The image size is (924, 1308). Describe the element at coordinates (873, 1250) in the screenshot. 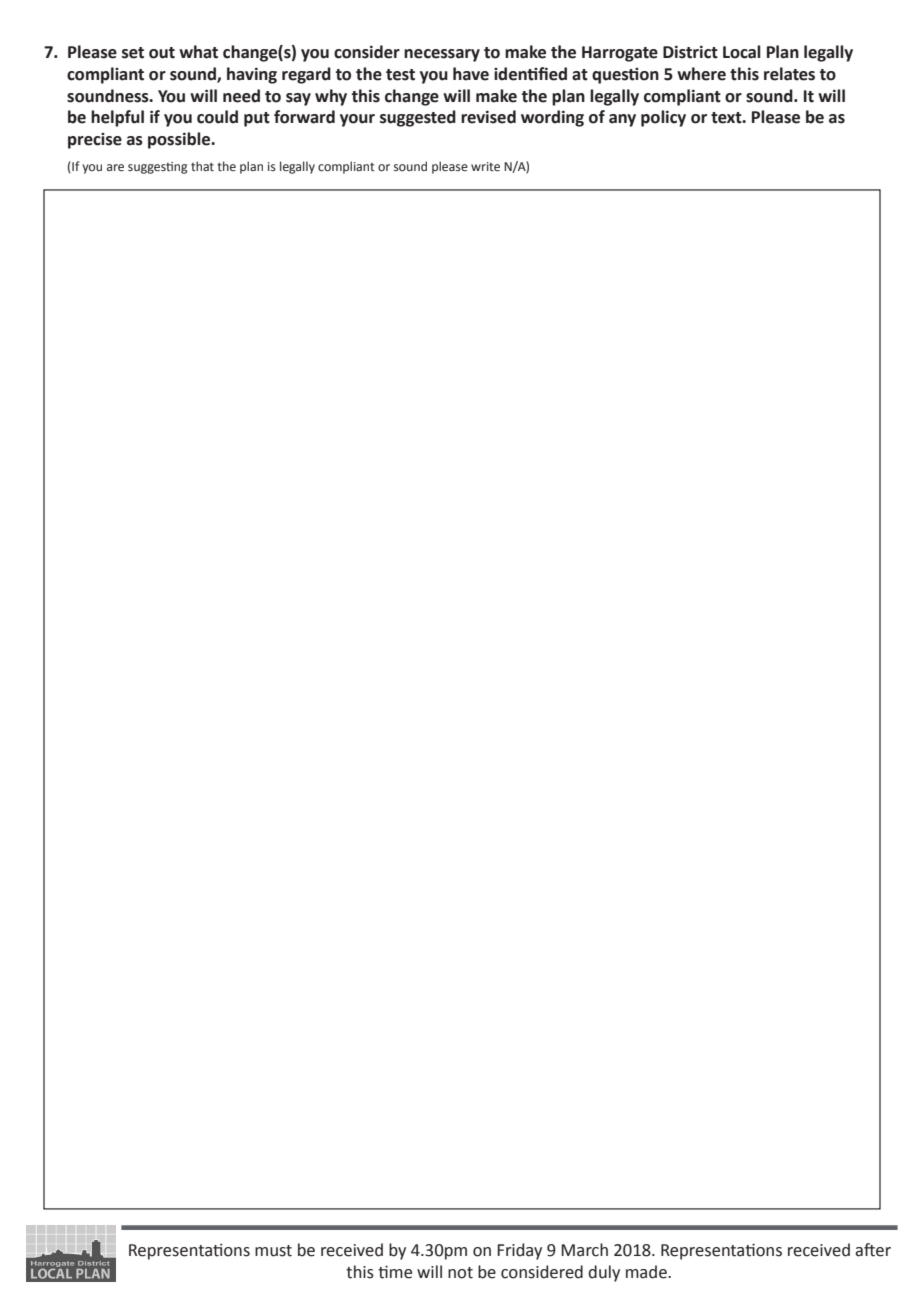

I see `after` at that location.
